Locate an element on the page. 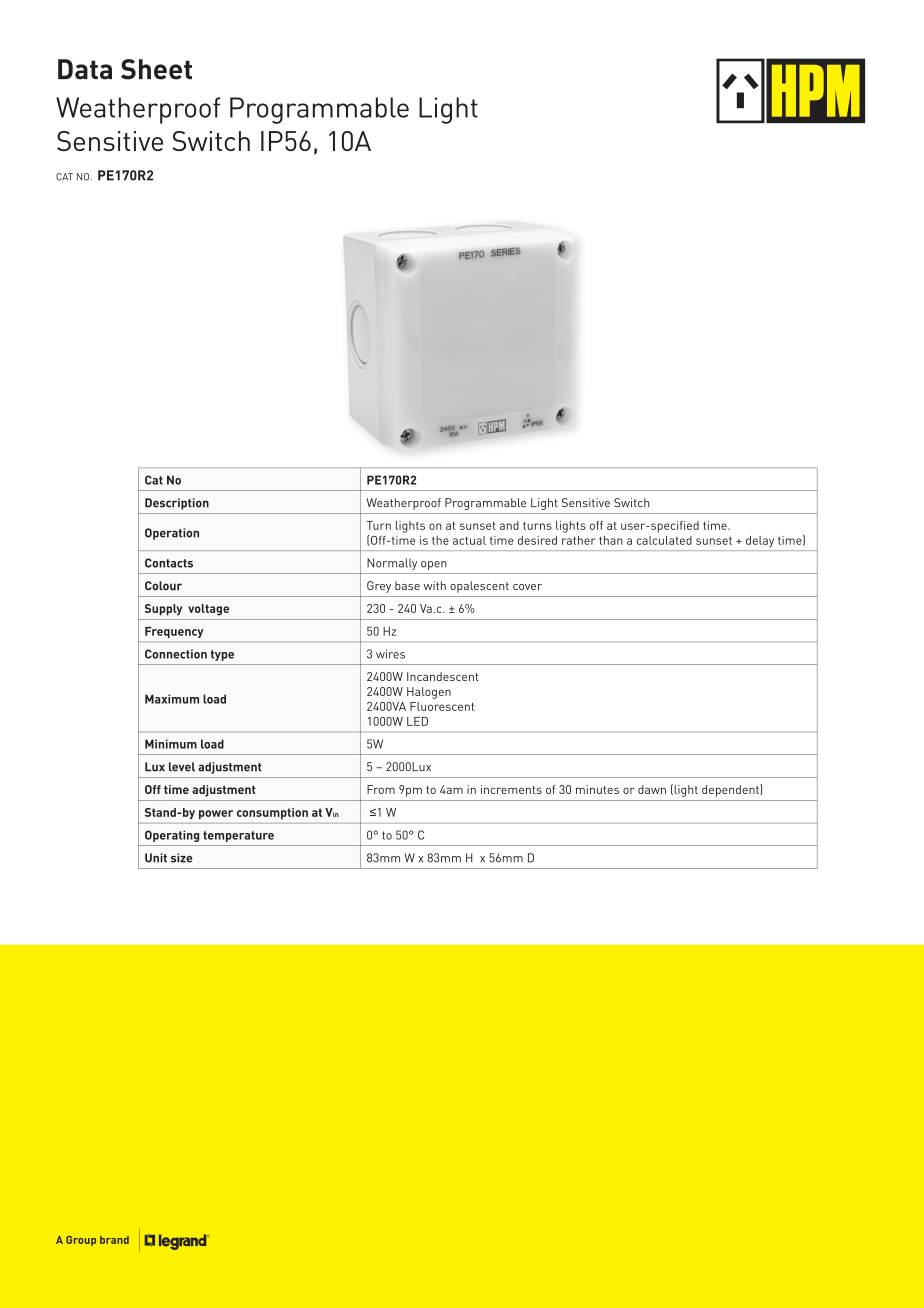 The height and width of the document is (1308, 924). cover is located at coordinates (527, 587).
